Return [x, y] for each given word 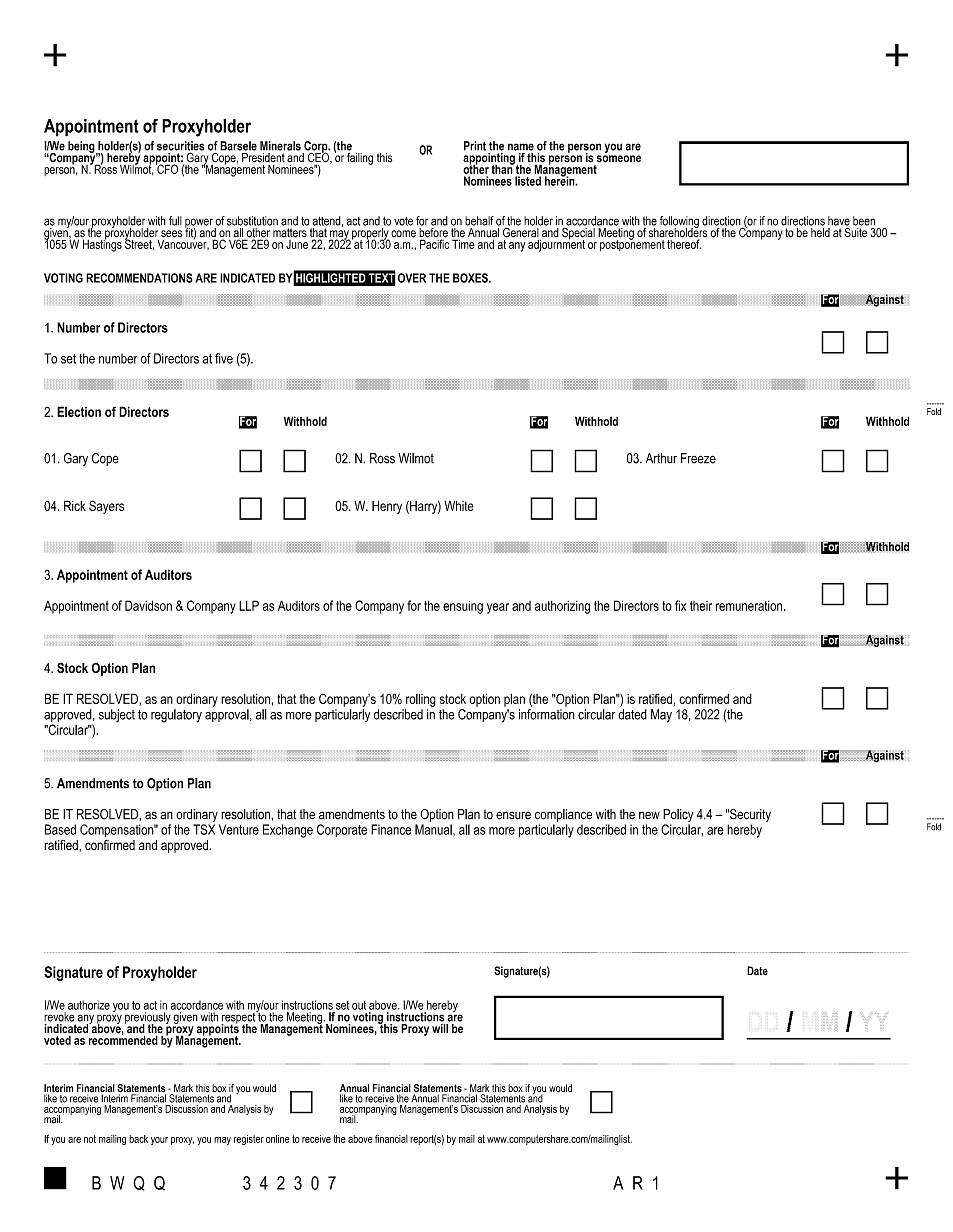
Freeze [698, 458]
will [440, 1028]
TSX [204, 829]
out [359, 1005]
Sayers [106, 507]
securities [180, 147]
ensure [513, 815]
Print [475, 146]
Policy [678, 817]
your [159, 1141]
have [839, 222]
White [459, 506]
